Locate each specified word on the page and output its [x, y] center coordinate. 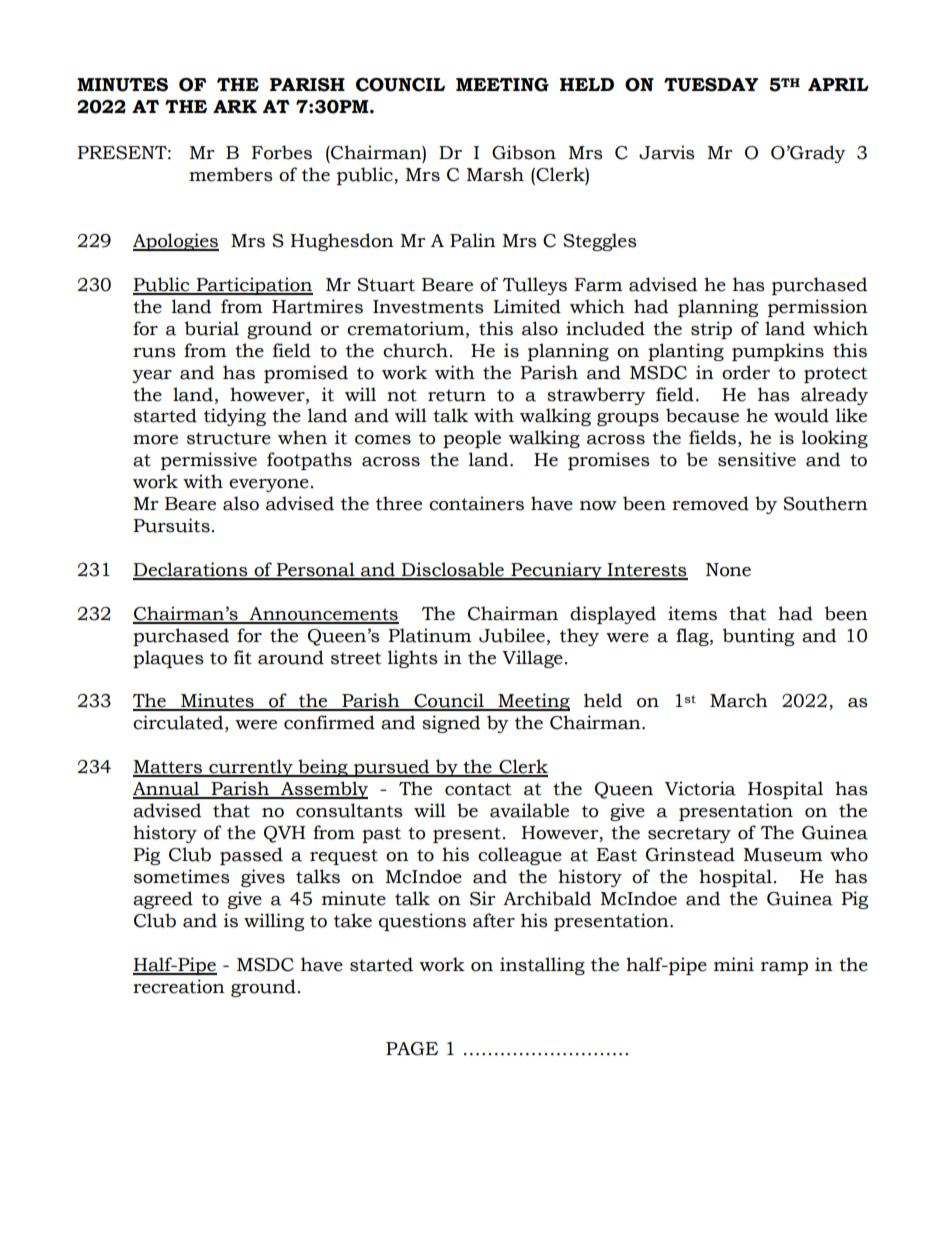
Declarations [191, 570]
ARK [235, 106]
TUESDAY [711, 85]
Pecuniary [556, 571]
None [728, 570]
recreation [179, 986]
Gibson [524, 152]
